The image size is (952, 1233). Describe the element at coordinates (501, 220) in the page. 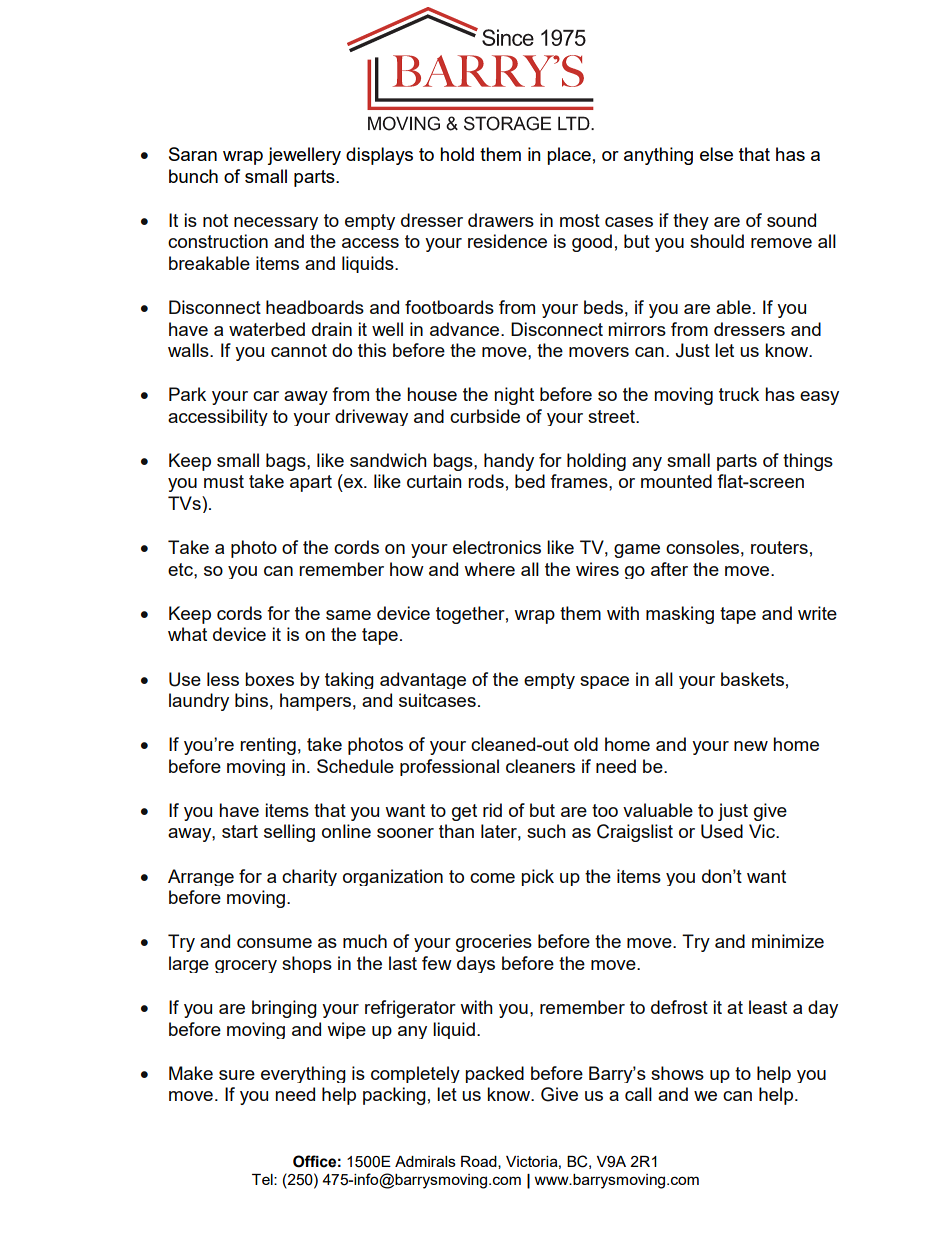

I see `drawers` at that location.
